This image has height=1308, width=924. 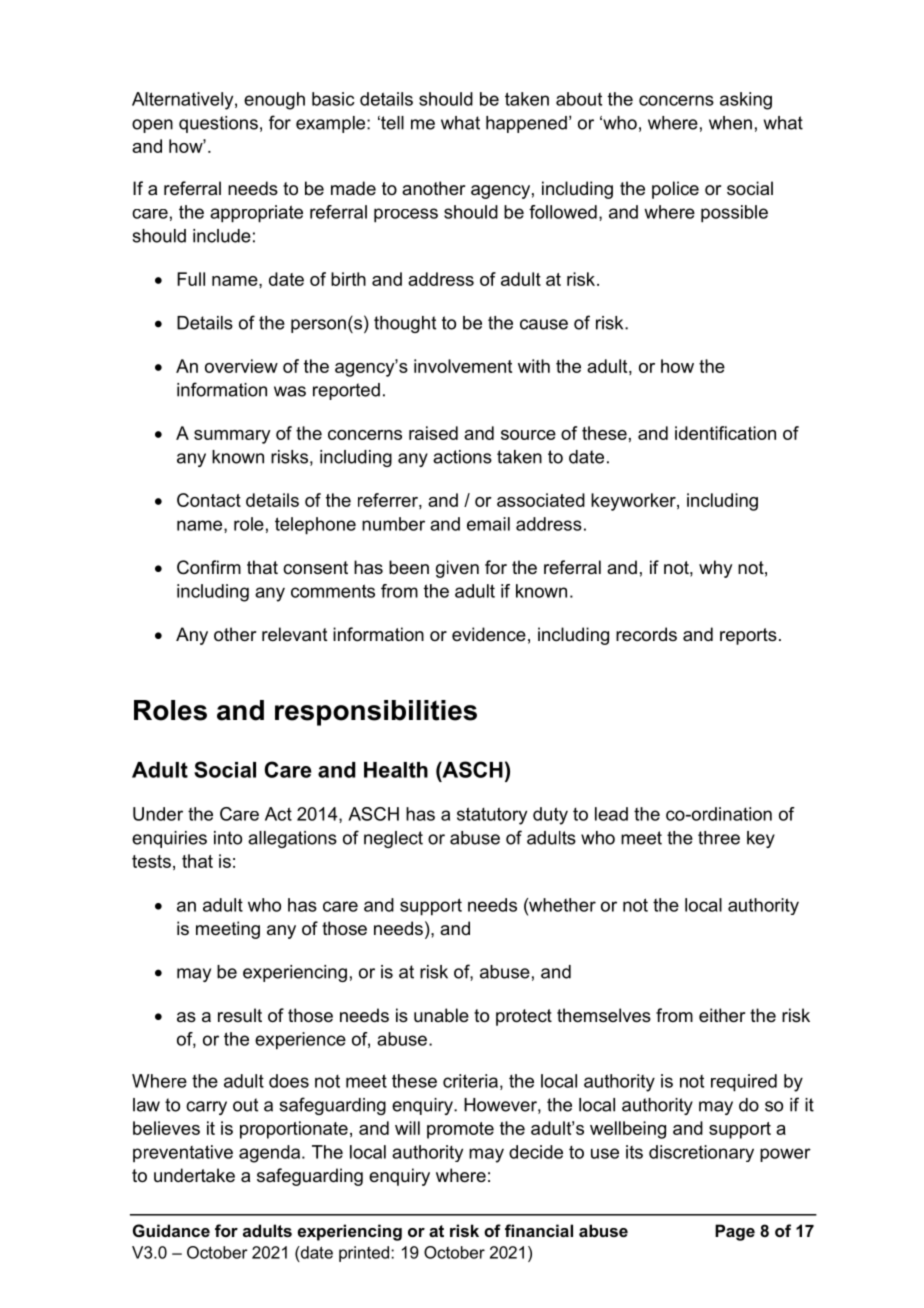 What do you see at coordinates (725, 433) in the image?
I see `identification` at bounding box center [725, 433].
